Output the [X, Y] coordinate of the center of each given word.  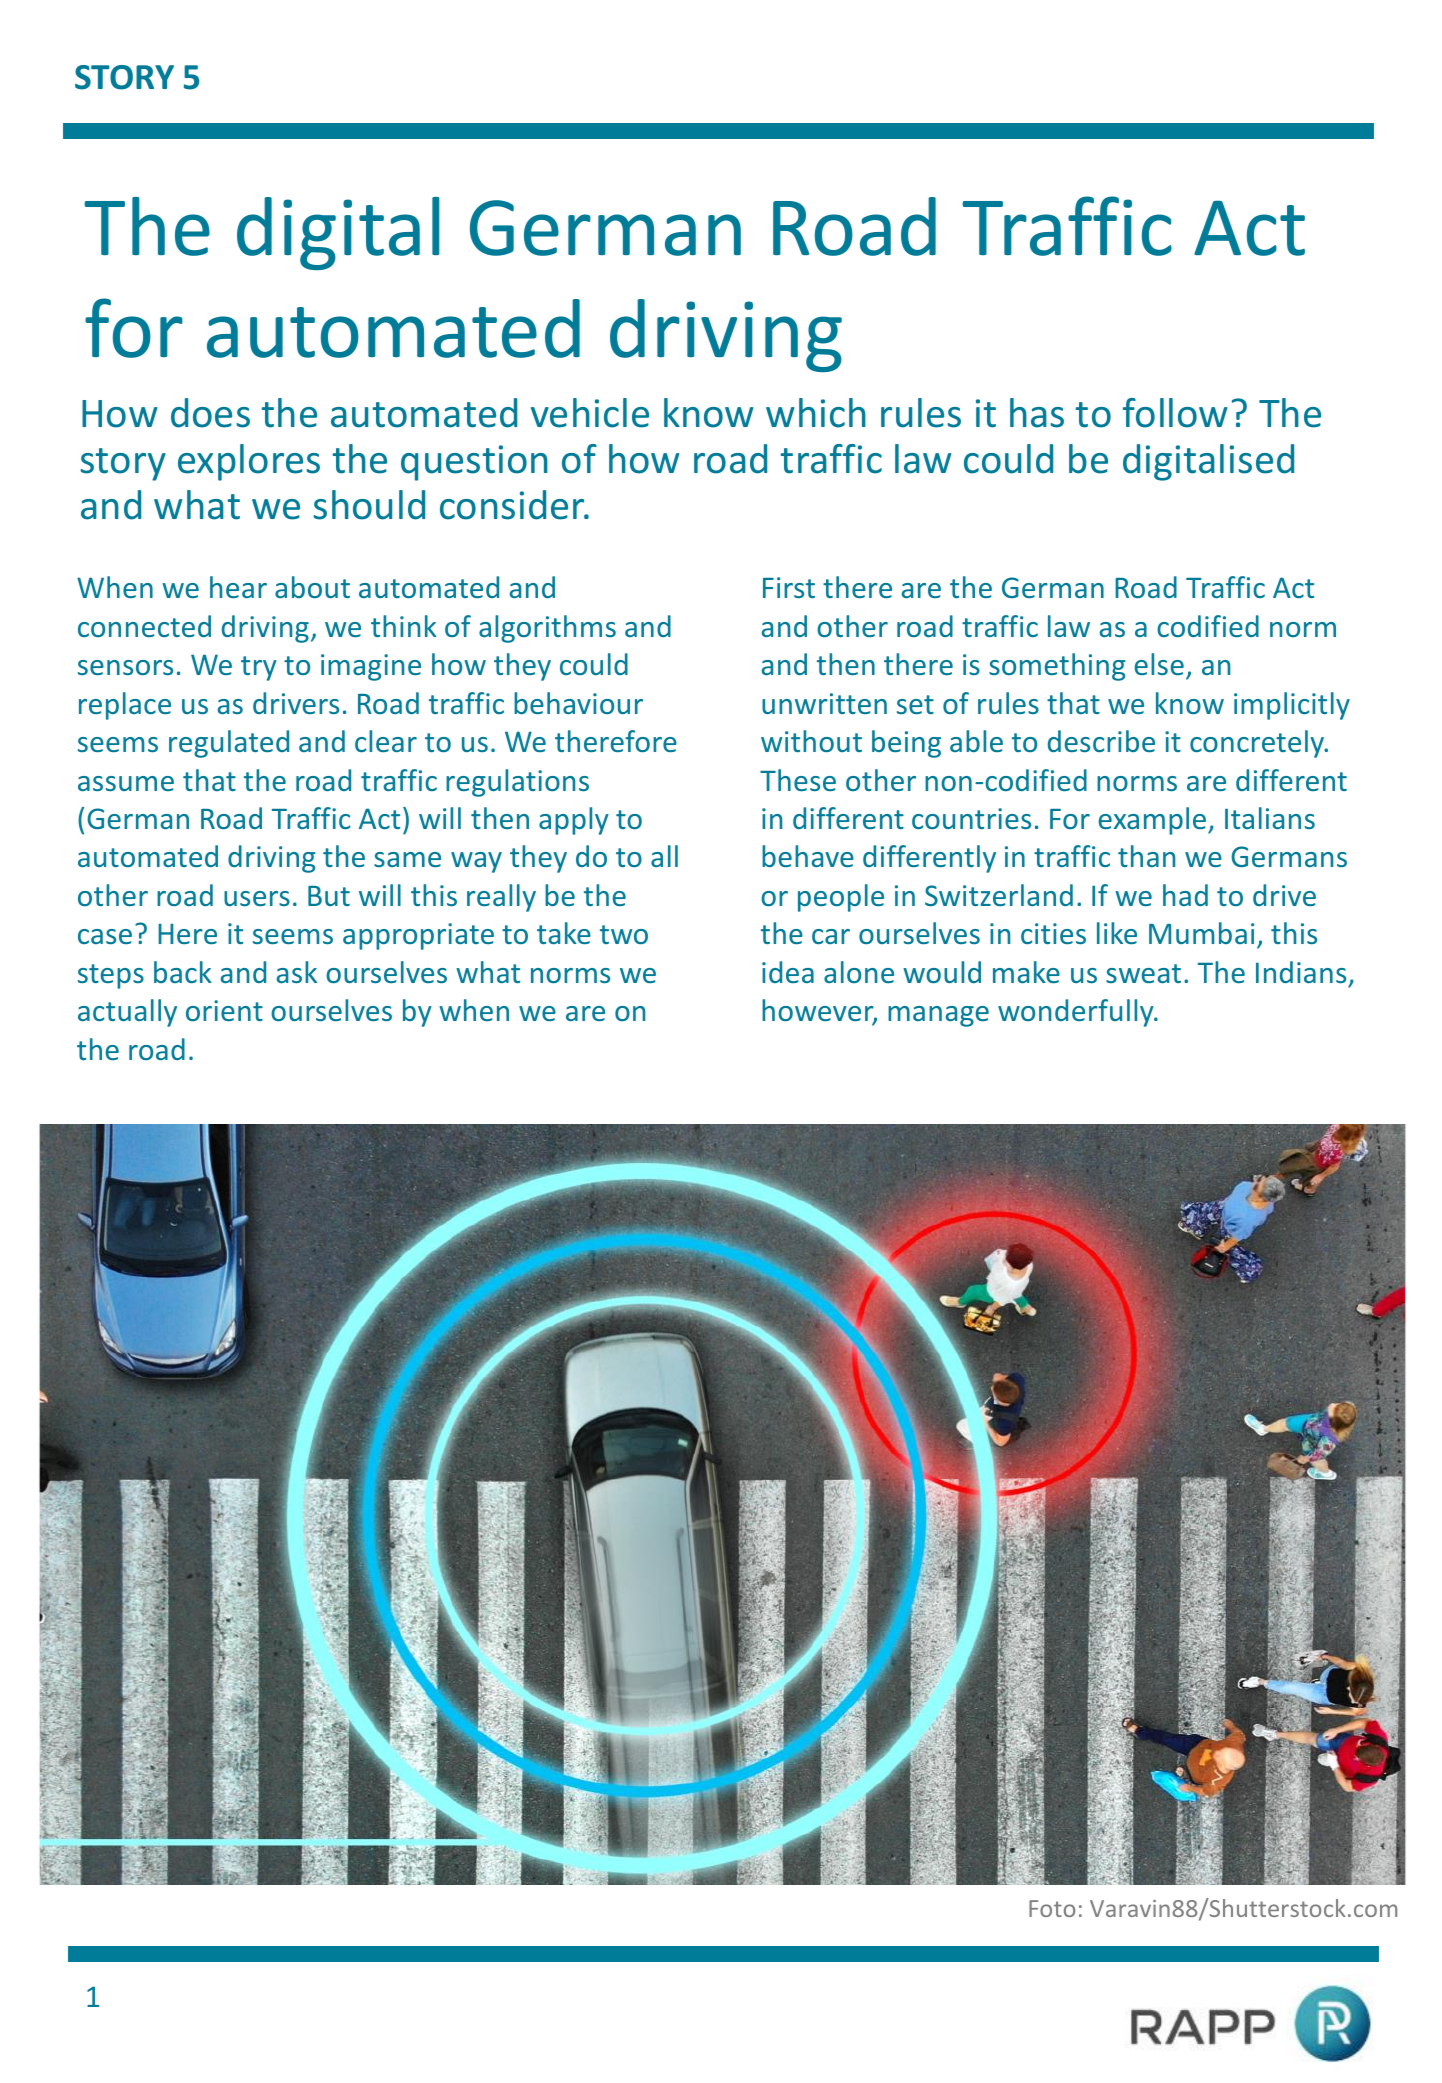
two [624, 934]
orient [224, 1010]
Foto [1052, 1908]
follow [1175, 413]
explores [249, 462]
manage [938, 1016]
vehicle [590, 413]
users [257, 898]
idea [788, 972]
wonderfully [1077, 1013]
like [1117, 933]
